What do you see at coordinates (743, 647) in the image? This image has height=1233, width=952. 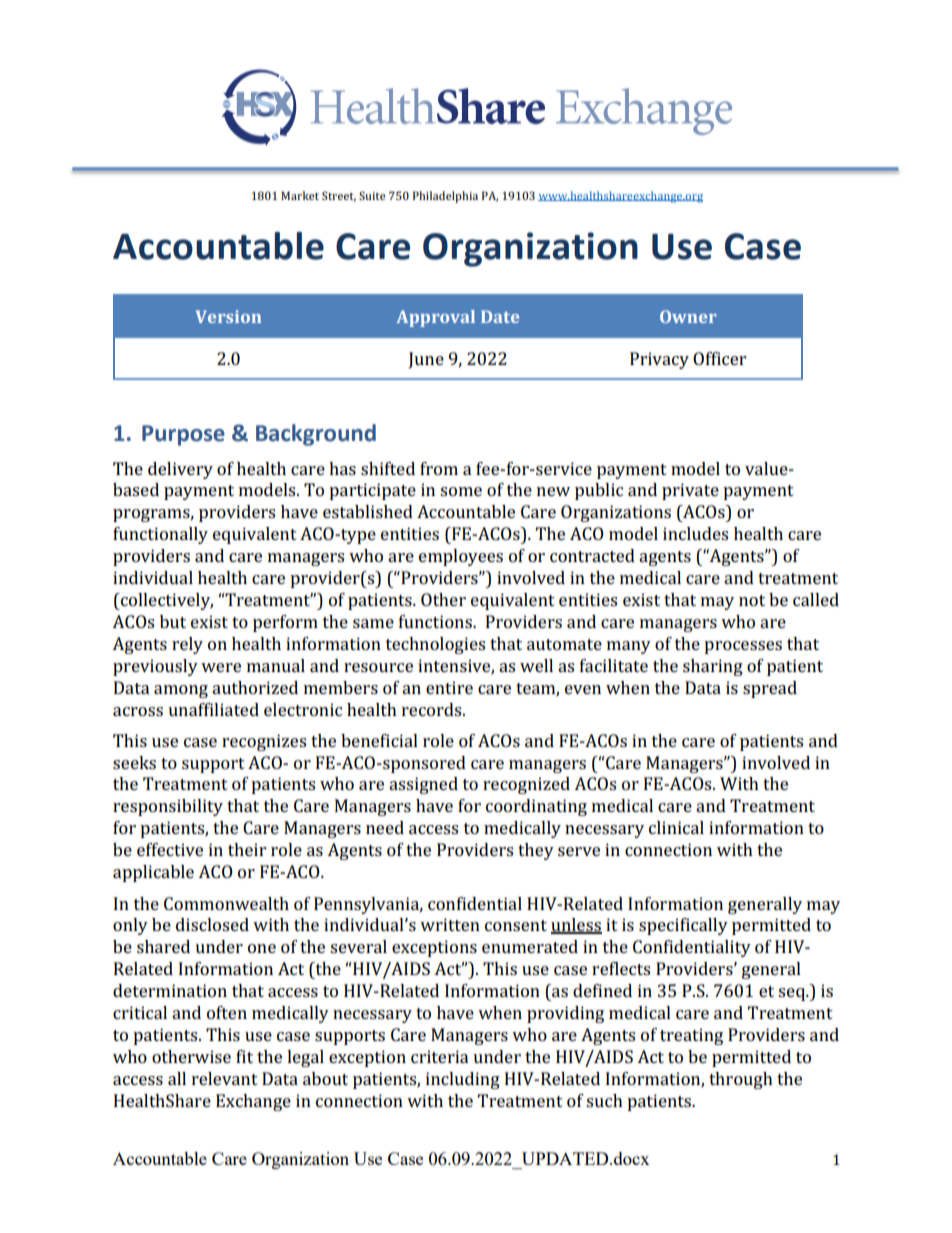 I see `processes` at bounding box center [743, 647].
